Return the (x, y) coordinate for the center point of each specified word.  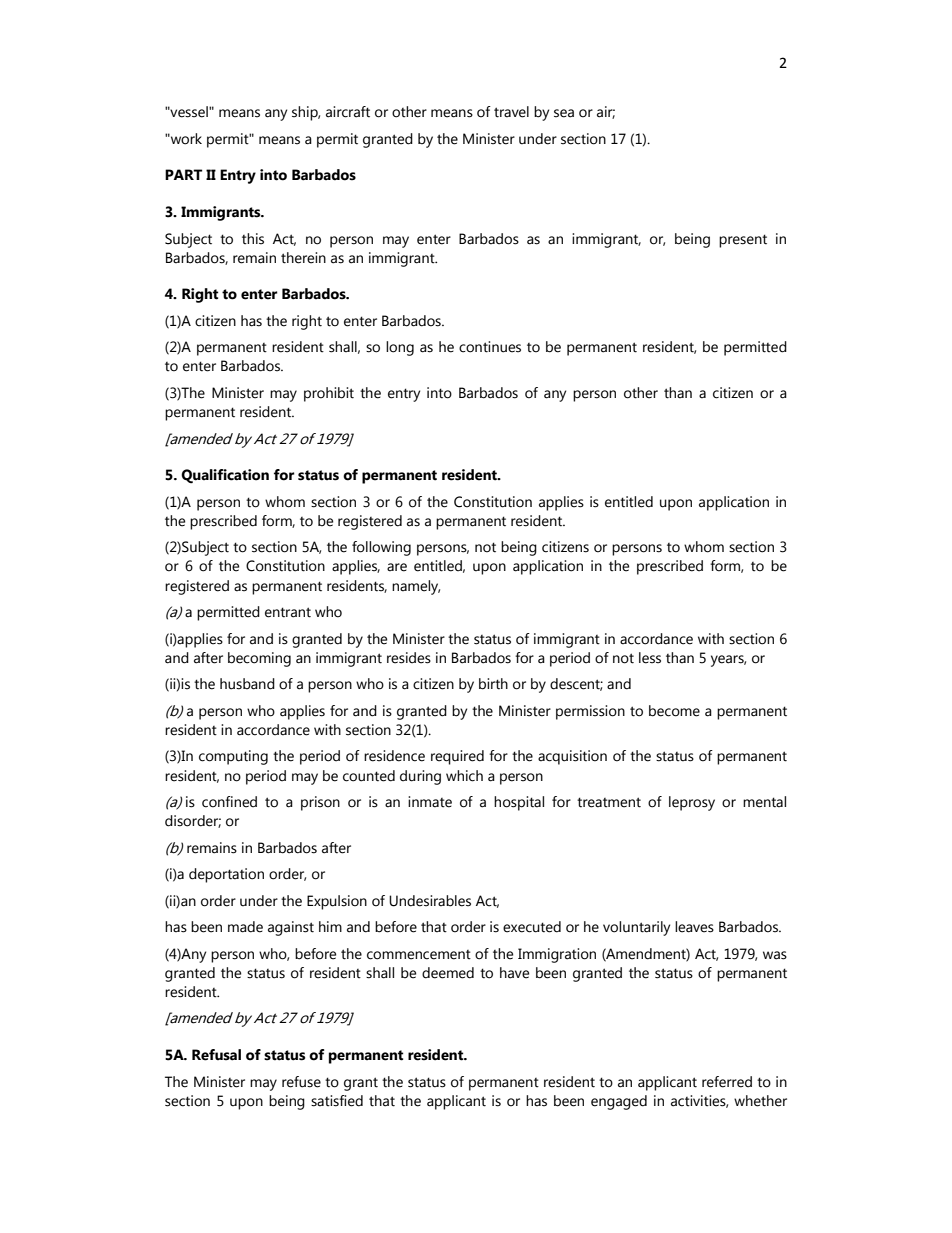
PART (183, 174)
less (650, 658)
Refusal (216, 1055)
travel (511, 112)
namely (416, 587)
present (743, 241)
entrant (288, 612)
